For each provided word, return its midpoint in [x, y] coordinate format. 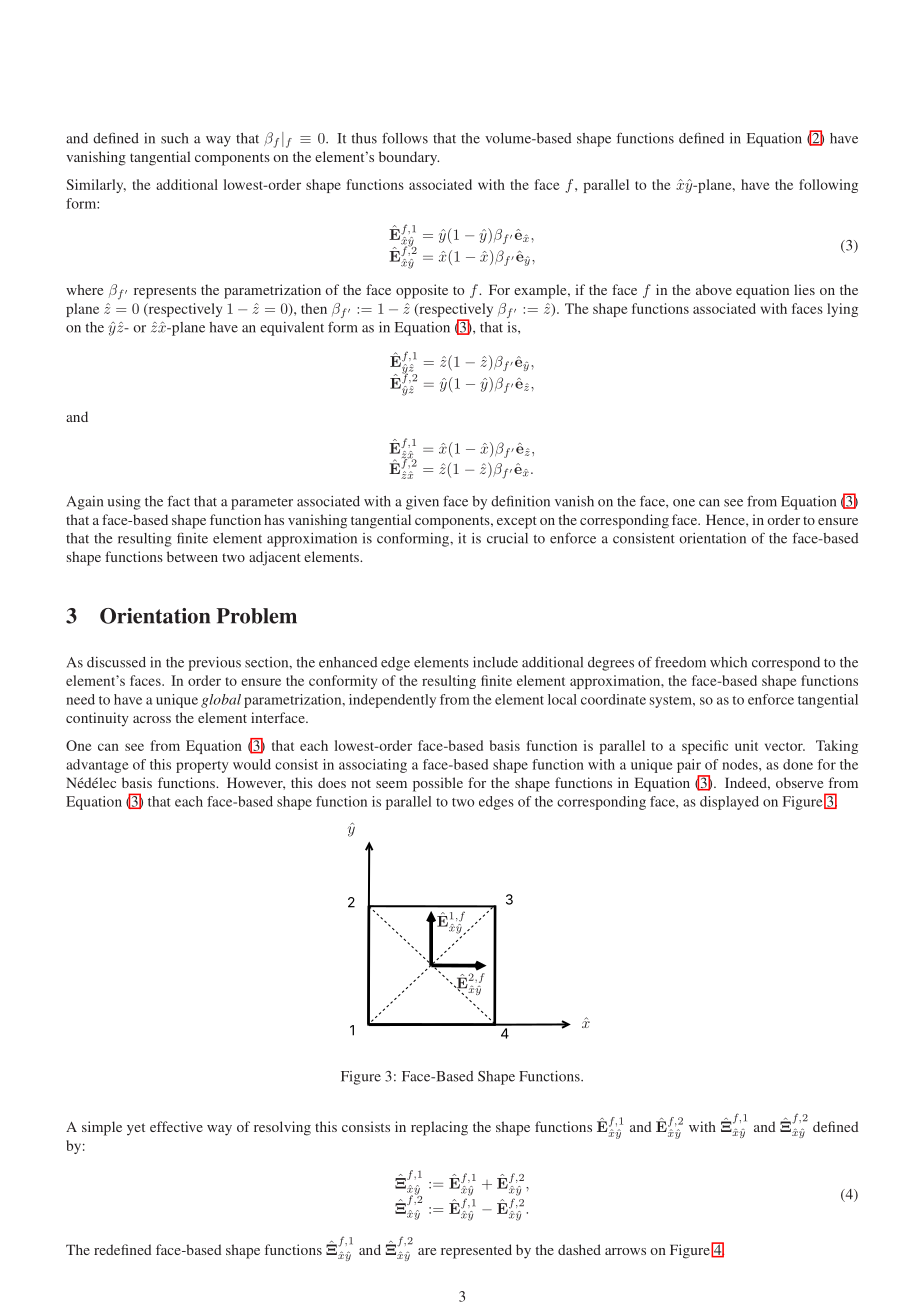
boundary [409, 158]
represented [476, 1251]
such [174, 138]
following [828, 186]
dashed [579, 1249]
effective [176, 1126]
